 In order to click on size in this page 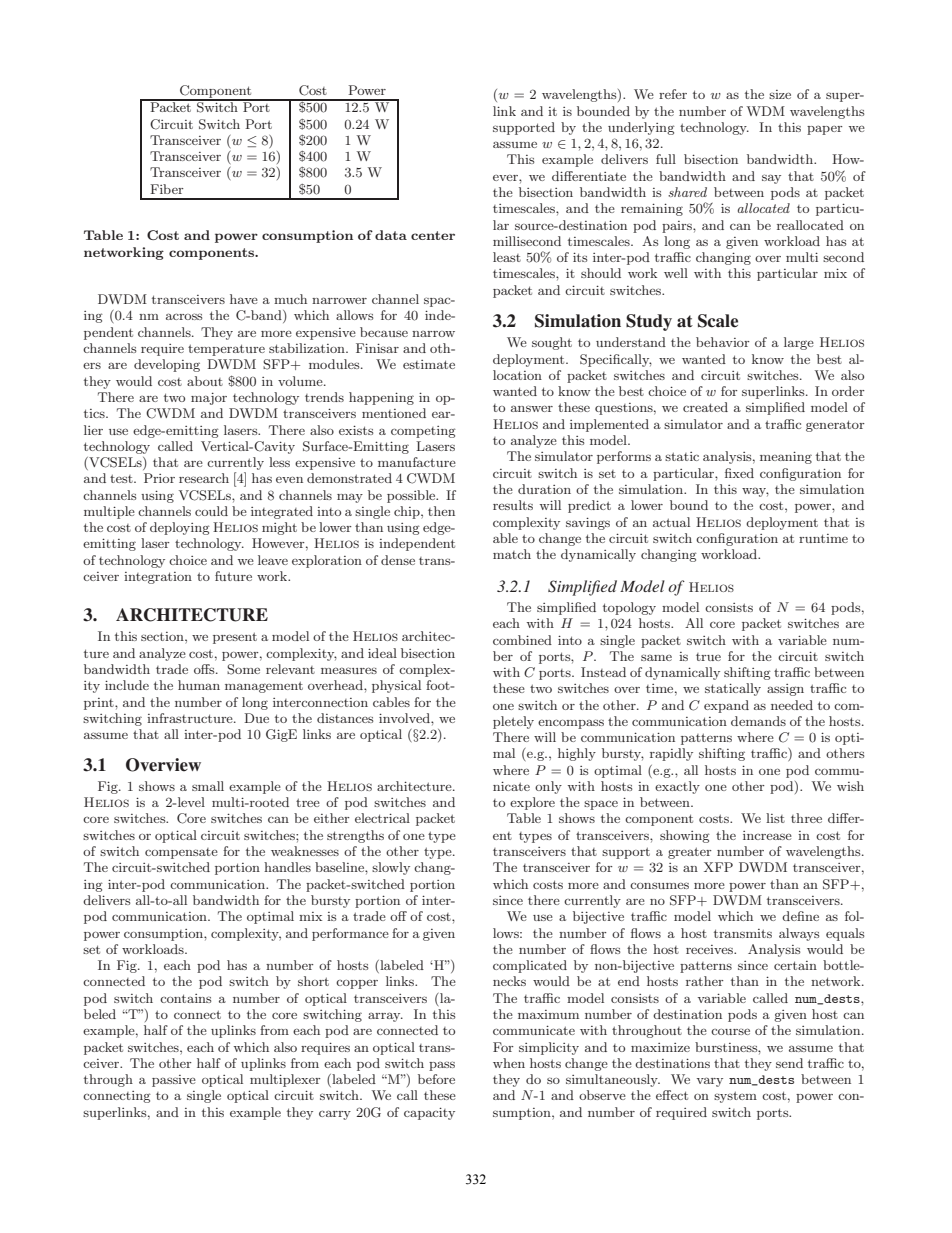, I will do `click(780, 94)`.
